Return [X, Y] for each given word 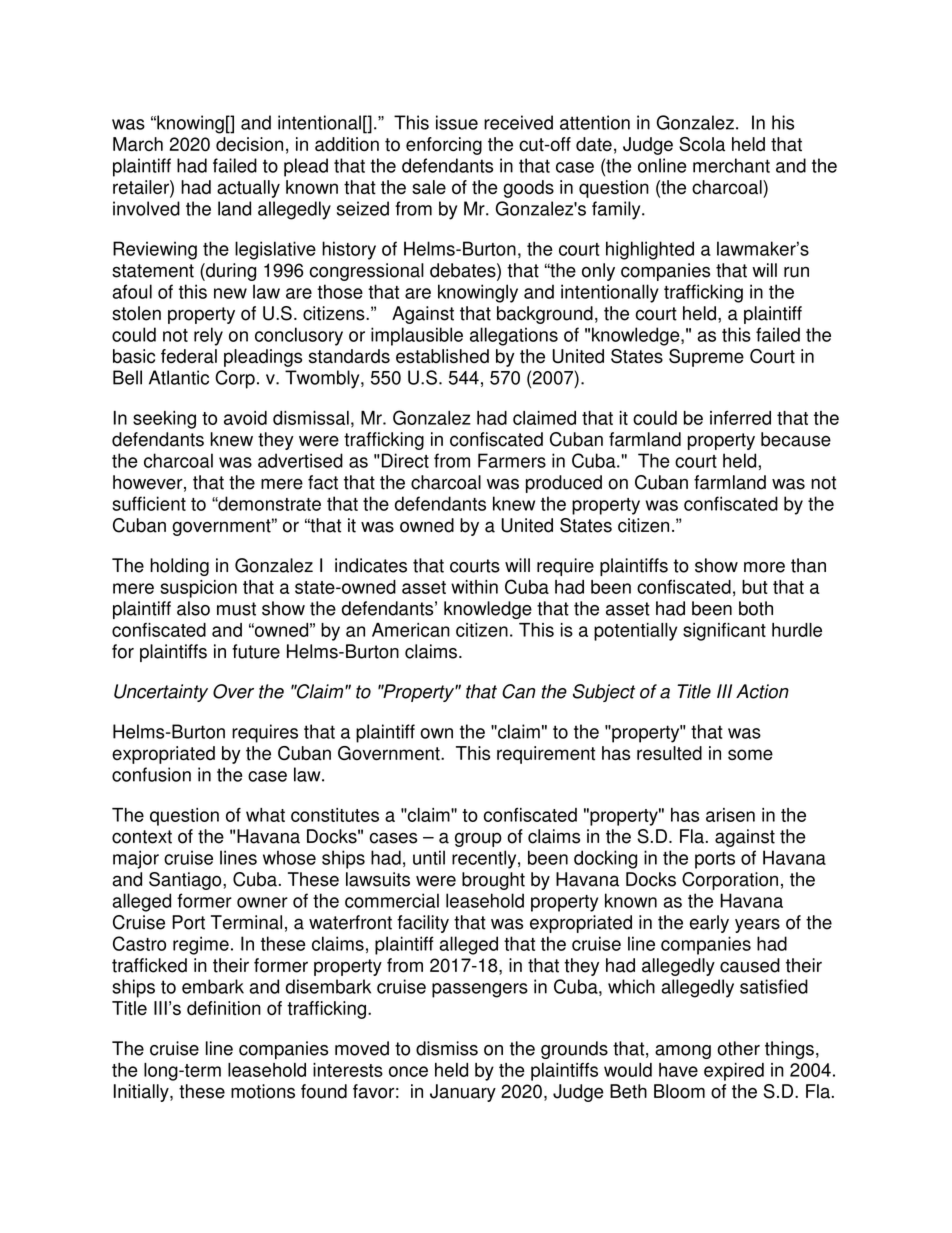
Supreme [706, 358]
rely [208, 336]
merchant [731, 165]
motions [263, 1091]
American [411, 630]
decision [249, 144]
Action [762, 691]
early [709, 924]
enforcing [444, 146]
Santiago [186, 881]
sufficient [149, 503]
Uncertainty [161, 693]
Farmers [512, 460]
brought [493, 881]
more [764, 567]
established [442, 356]
